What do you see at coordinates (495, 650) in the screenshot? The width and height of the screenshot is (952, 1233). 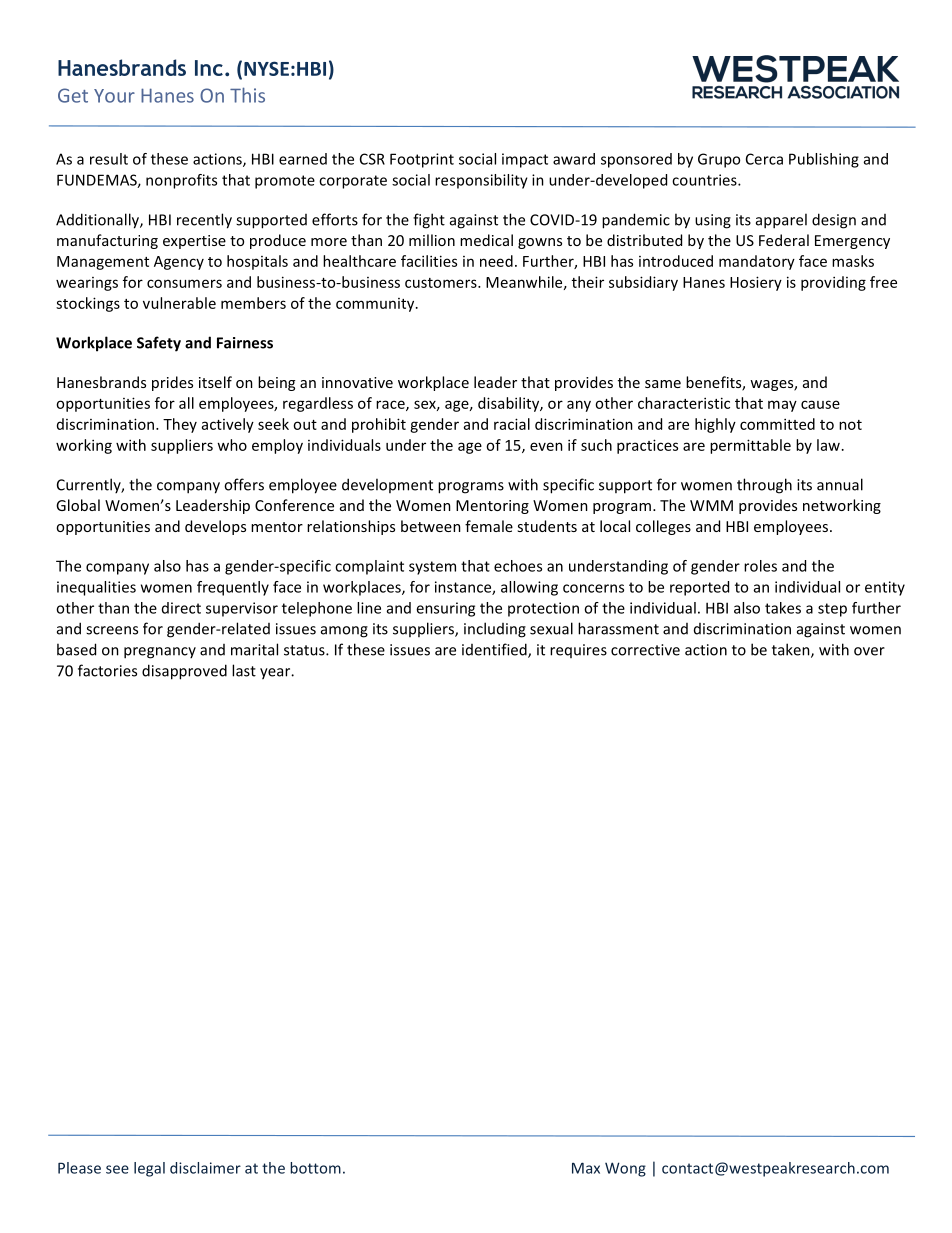 I see `identified` at bounding box center [495, 650].
